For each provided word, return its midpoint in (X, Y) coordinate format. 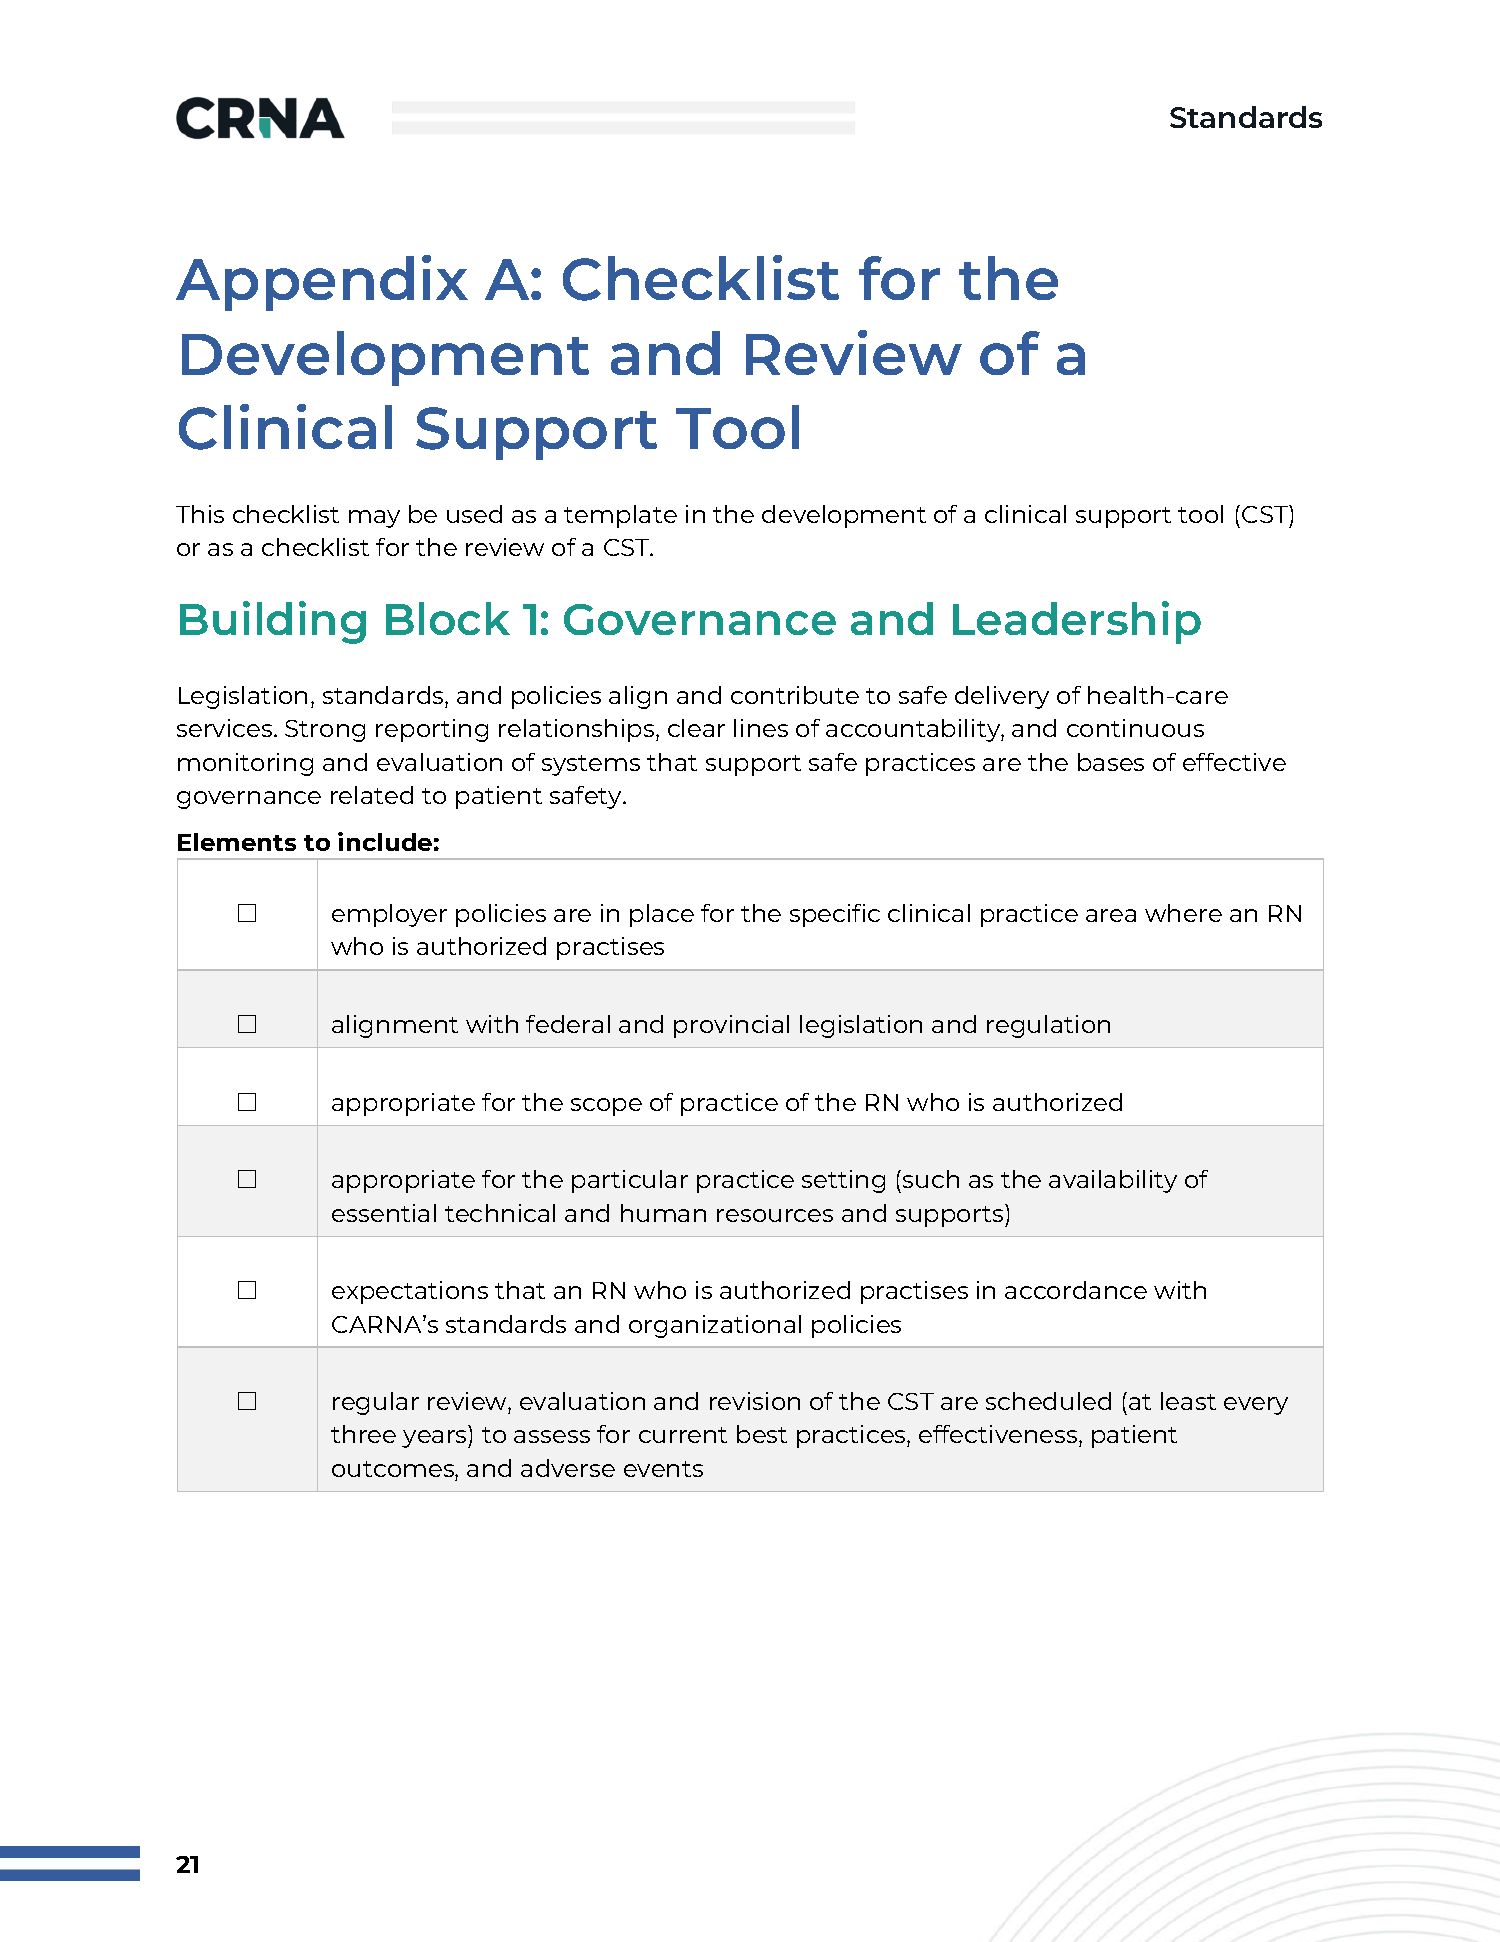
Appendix (322, 283)
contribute (795, 695)
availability (1113, 1181)
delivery (1002, 697)
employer (389, 915)
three (363, 1434)
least (1188, 1401)
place (662, 915)
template (620, 516)
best (762, 1434)
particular (630, 1181)
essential (384, 1213)
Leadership (1077, 622)
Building (273, 622)
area (1111, 915)
